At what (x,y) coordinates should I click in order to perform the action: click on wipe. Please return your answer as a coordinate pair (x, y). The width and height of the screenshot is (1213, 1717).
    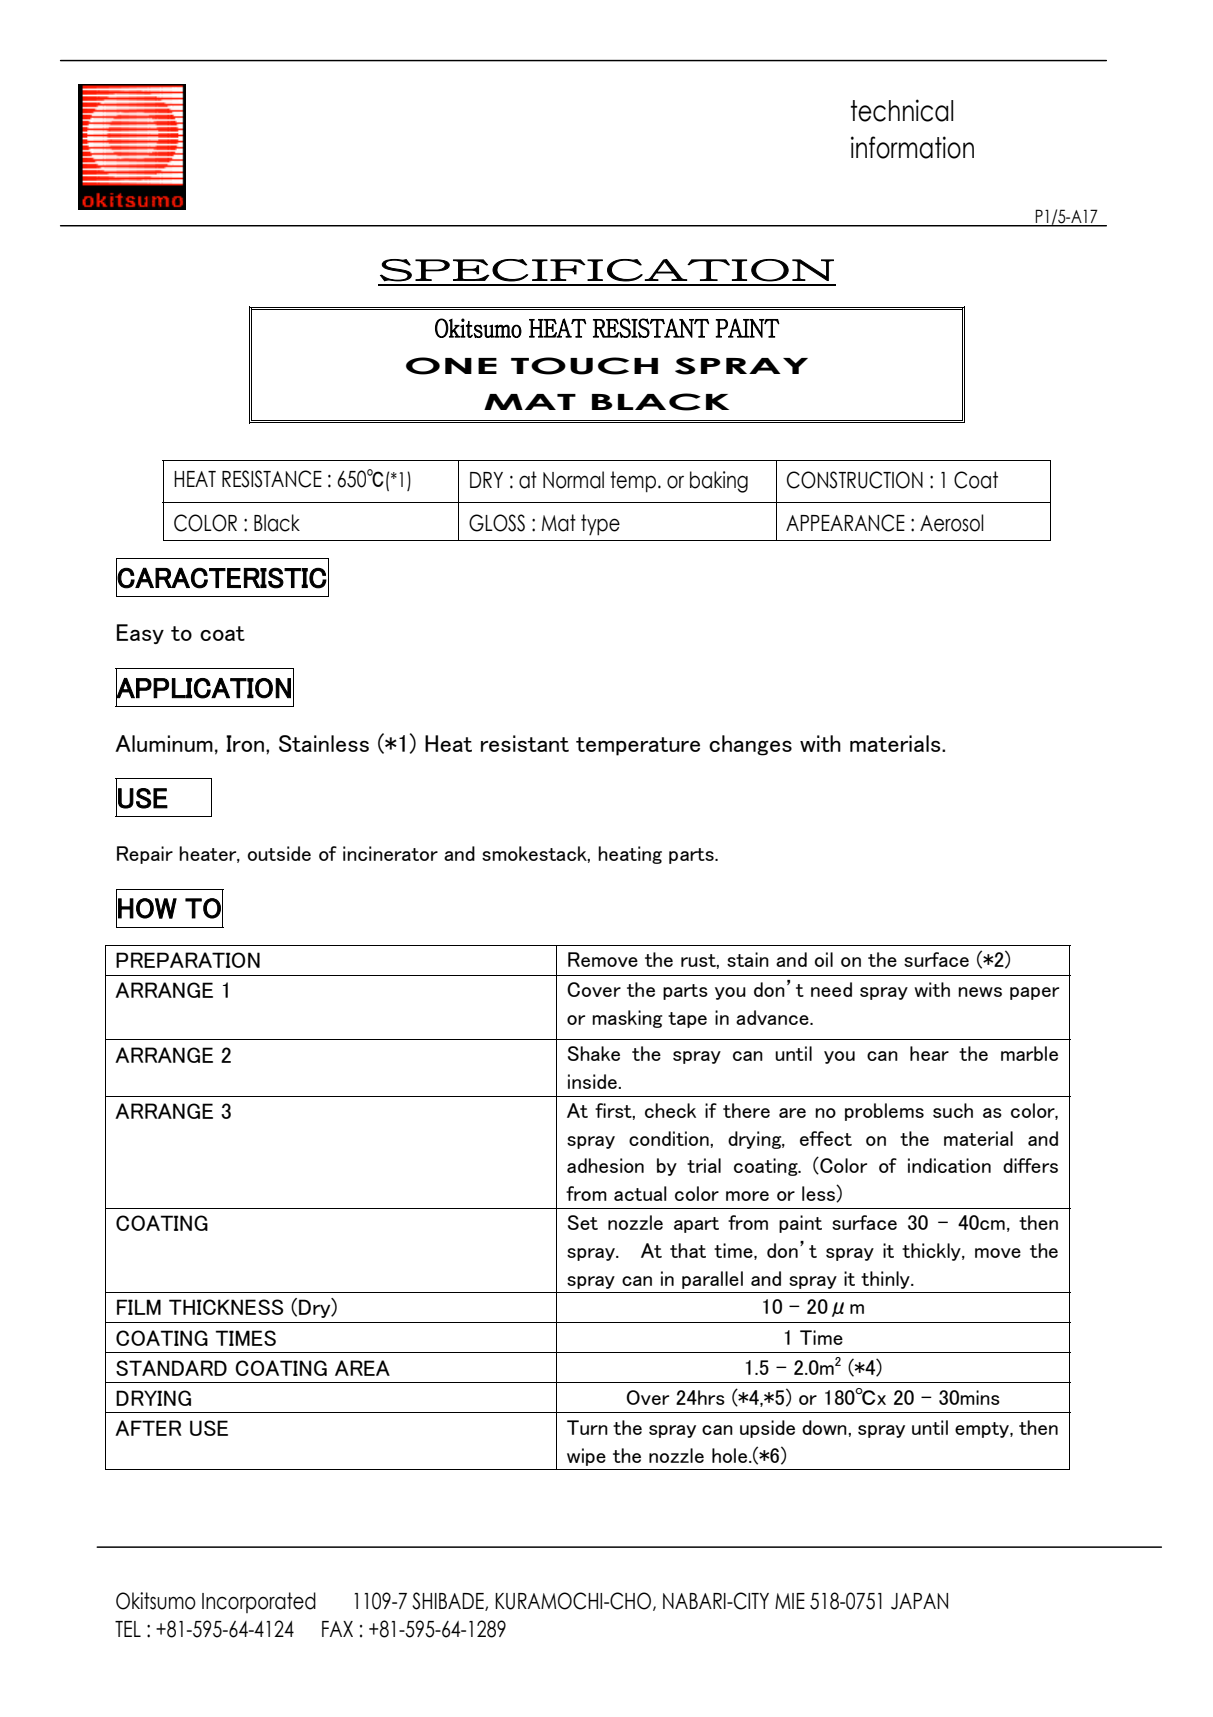
    Looking at the image, I should click on (586, 1457).
